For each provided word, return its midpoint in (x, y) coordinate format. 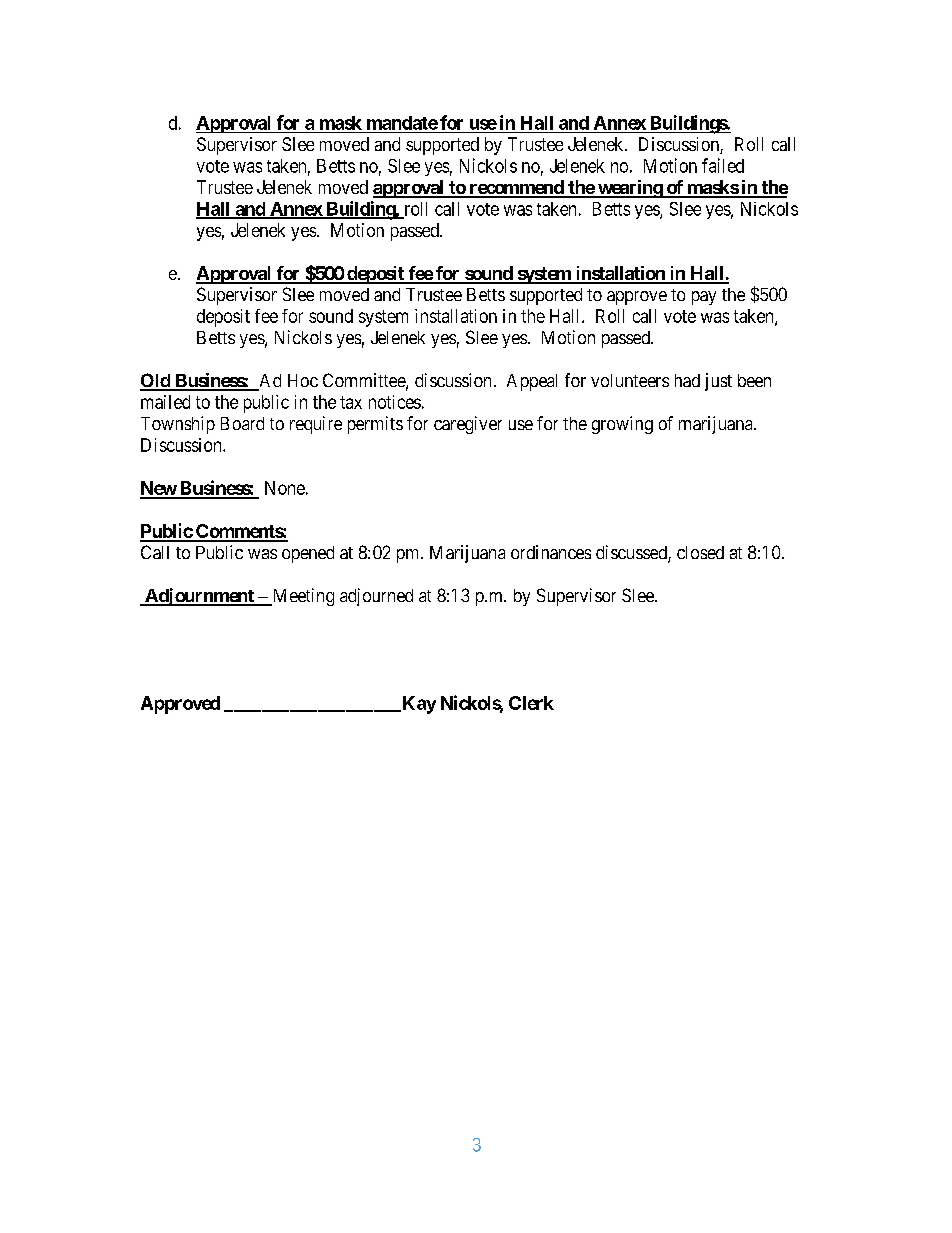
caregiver (468, 425)
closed (700, 552)
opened (308, 554)
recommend (516, 188)
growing (622, 425)
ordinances (551, 552)
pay (704, 298)
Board (242, 423)
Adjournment (199, 597)
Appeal (532, 382)
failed (723, 165)
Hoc (303, 380)
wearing (630, 189)
